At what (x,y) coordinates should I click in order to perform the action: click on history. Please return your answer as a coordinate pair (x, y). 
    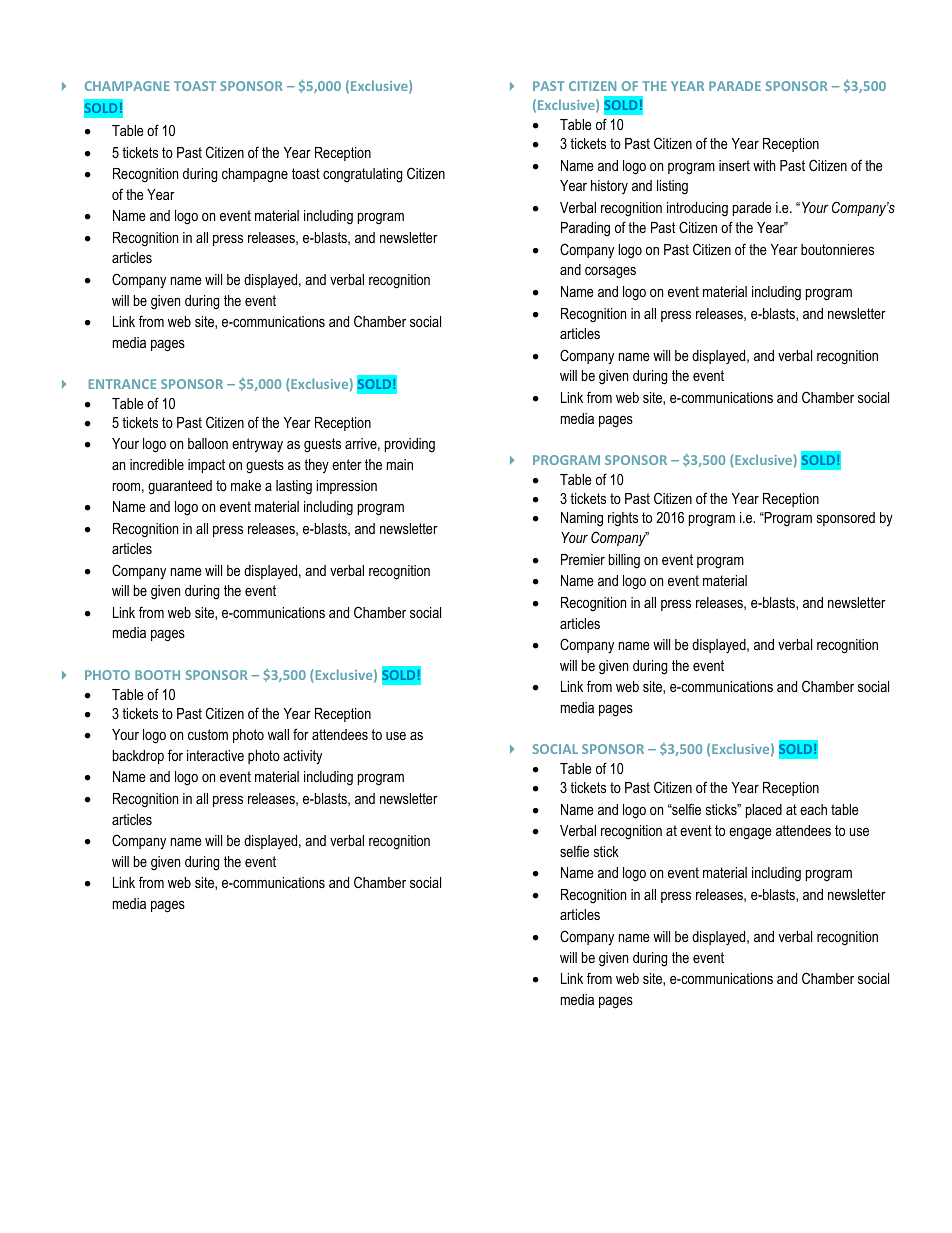
    Looking at the image, I should click on (609, 187).
